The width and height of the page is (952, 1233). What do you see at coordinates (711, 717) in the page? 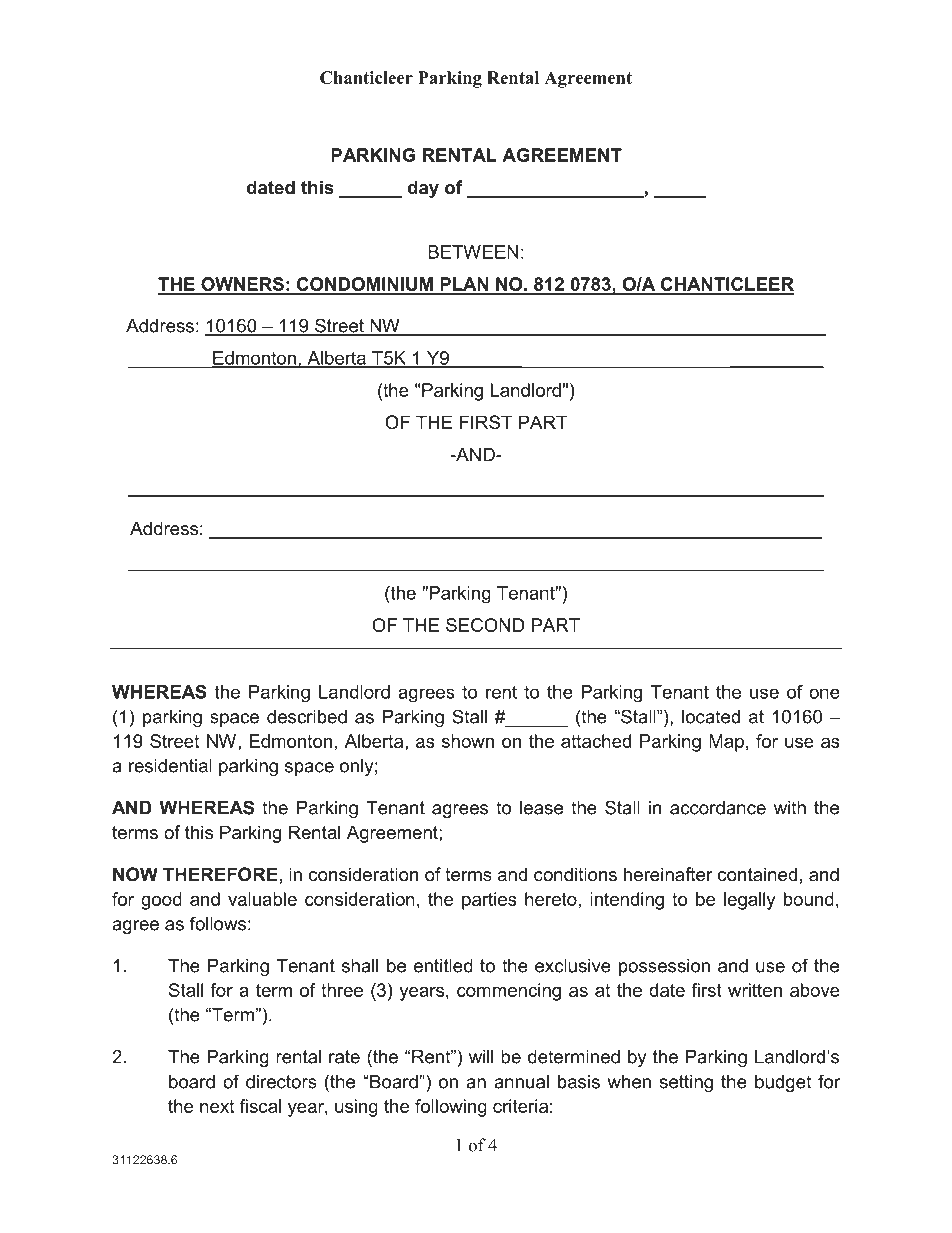
I see `located` at bounding box center [711, 717].
